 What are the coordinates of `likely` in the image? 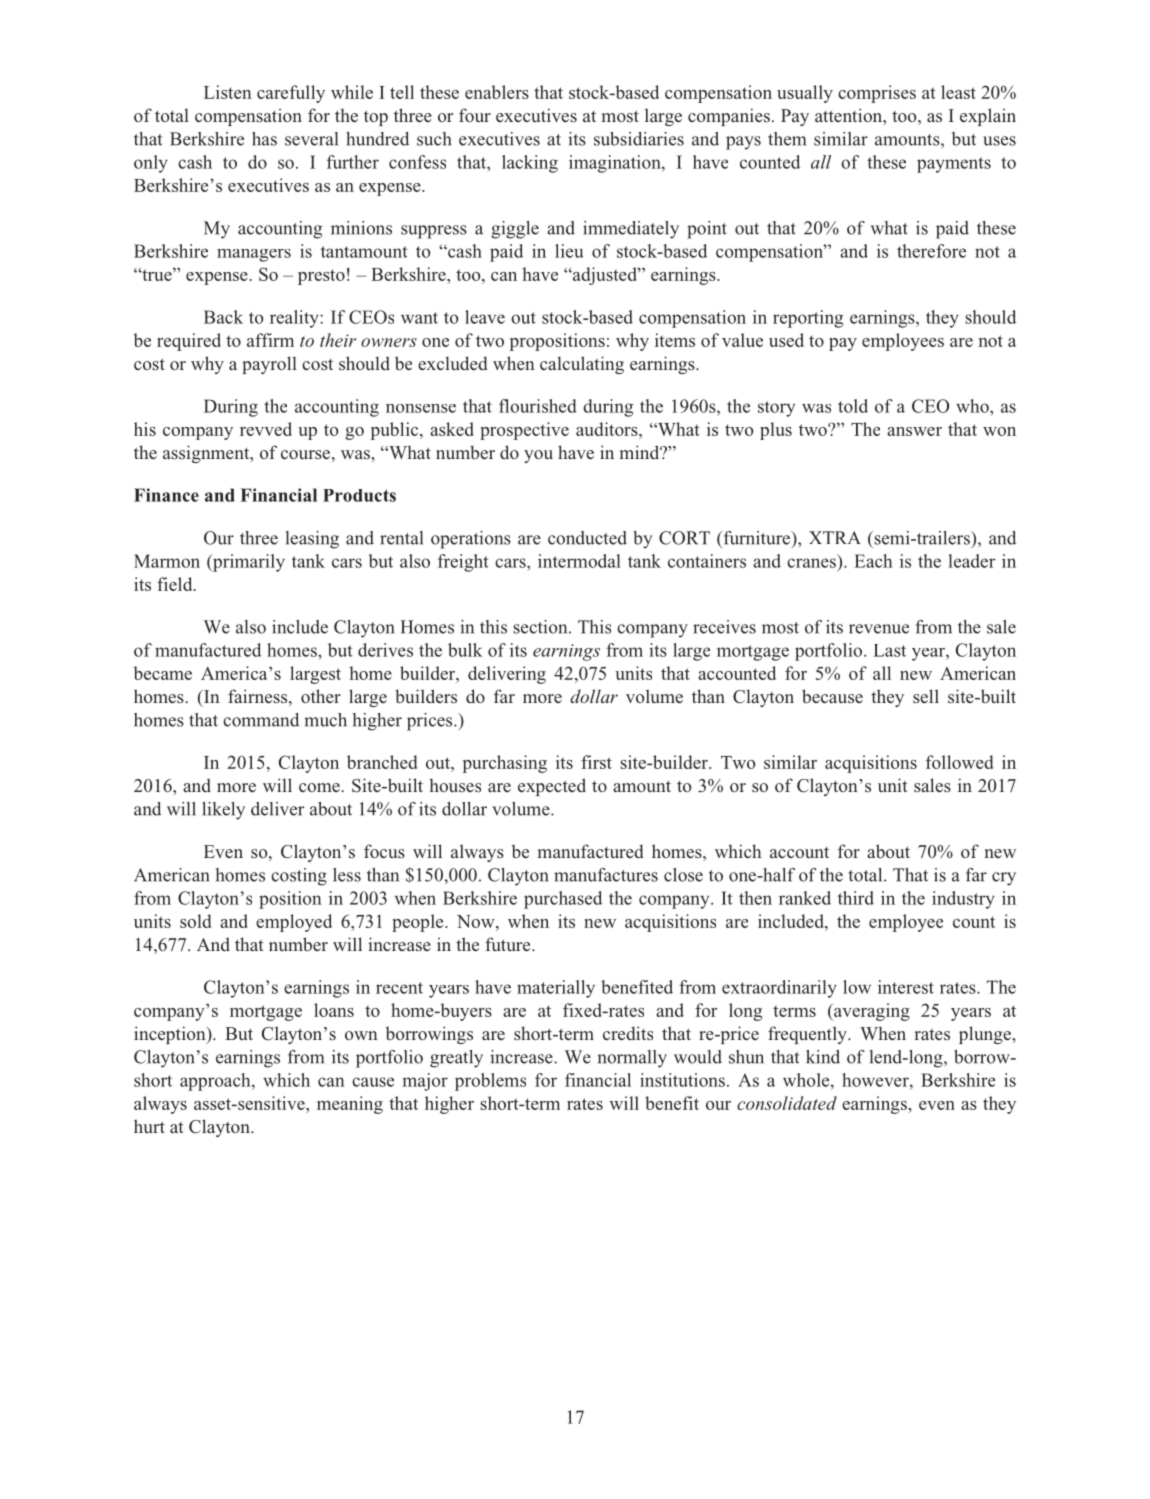 It's located at (223, 811).
